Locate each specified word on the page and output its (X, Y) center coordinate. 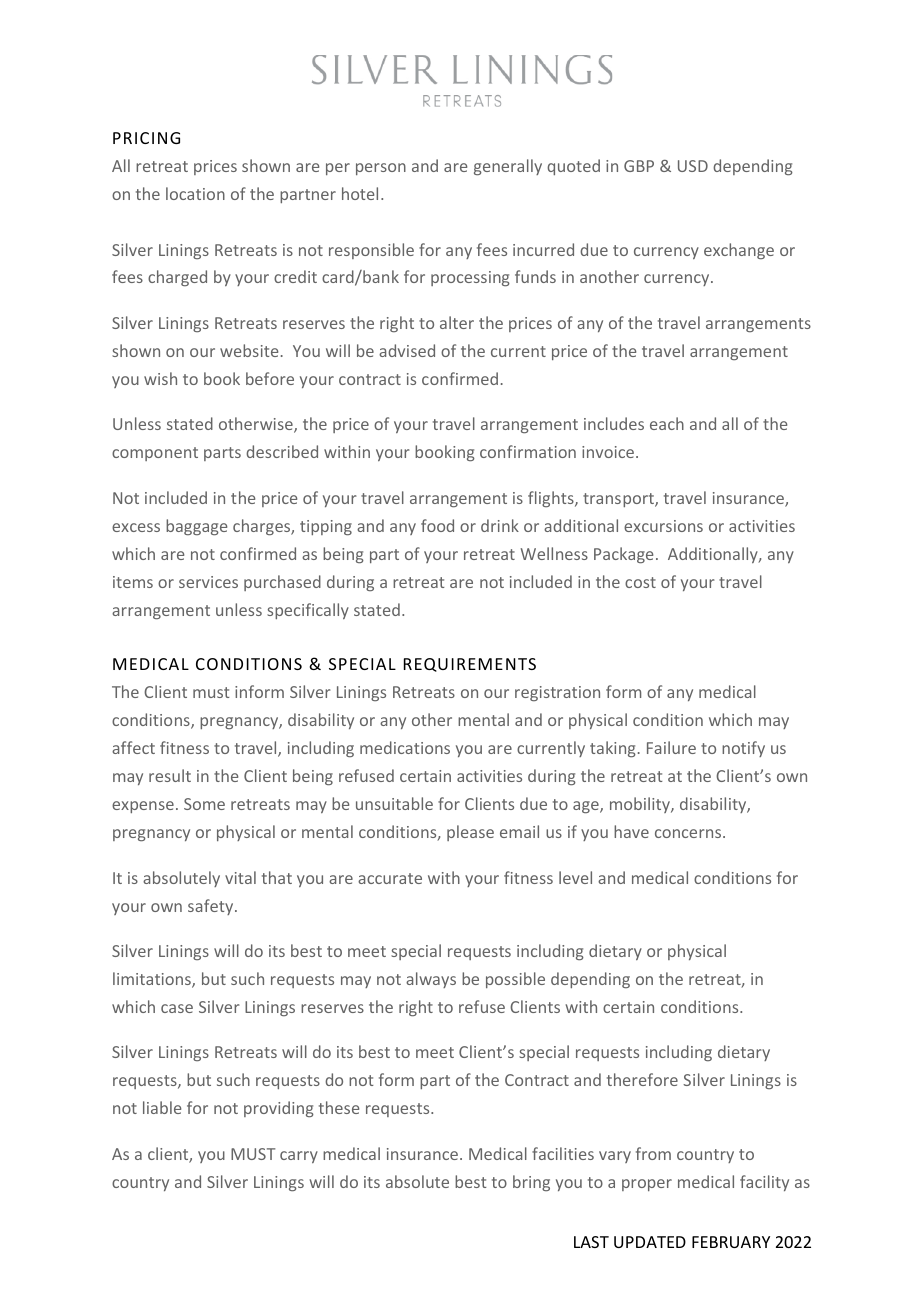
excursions (663, 526)
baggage (196, 527)
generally (508, 167)
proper (647, 1185)
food (437, 525)
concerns (689, 833)
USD (693, 166)
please (470, 833)
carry (299, 1157)
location (195, 193)
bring (531, 1183)
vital (240, 877)
